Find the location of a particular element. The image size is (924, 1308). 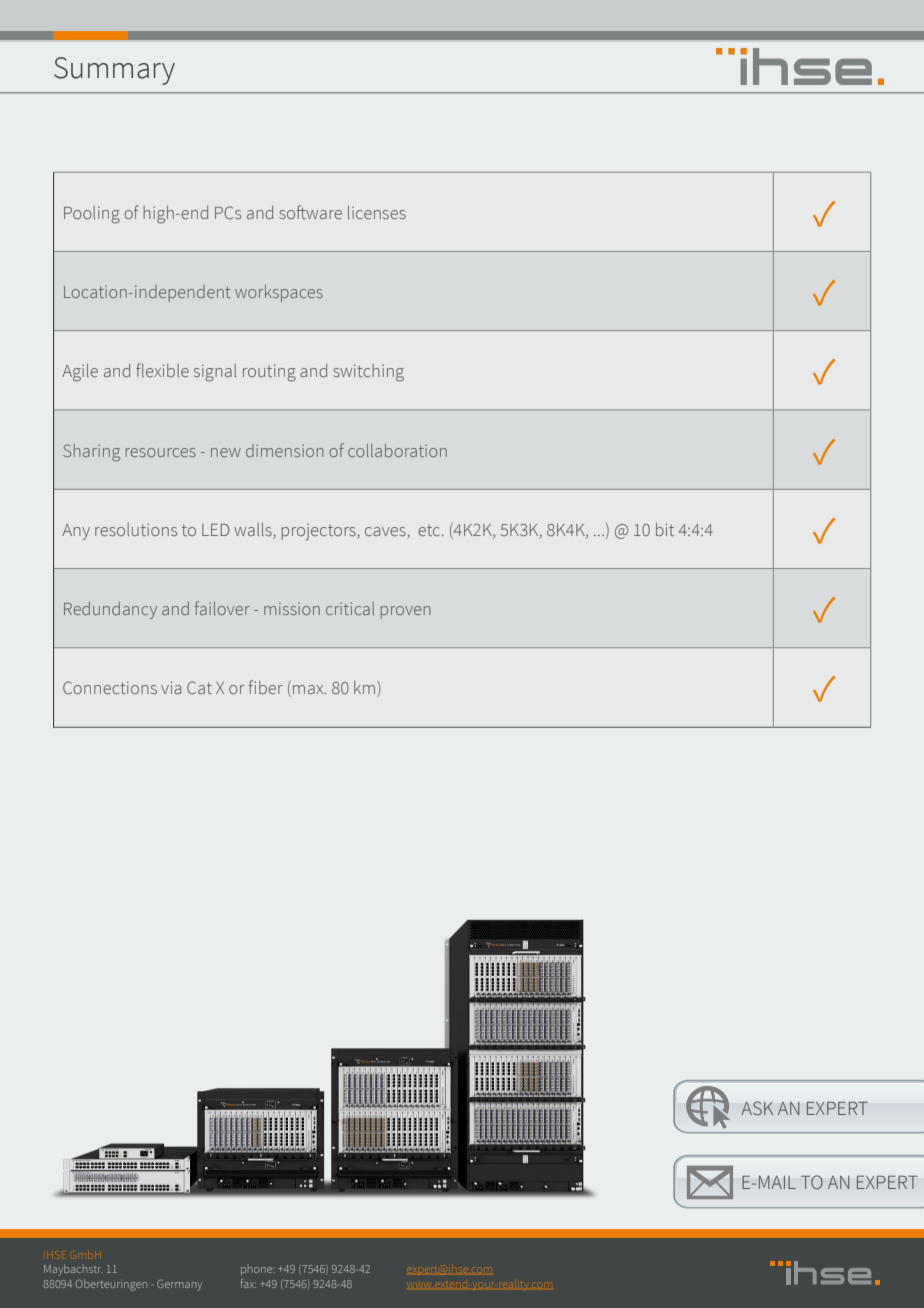

switching is located at coordinates (368, 373).
